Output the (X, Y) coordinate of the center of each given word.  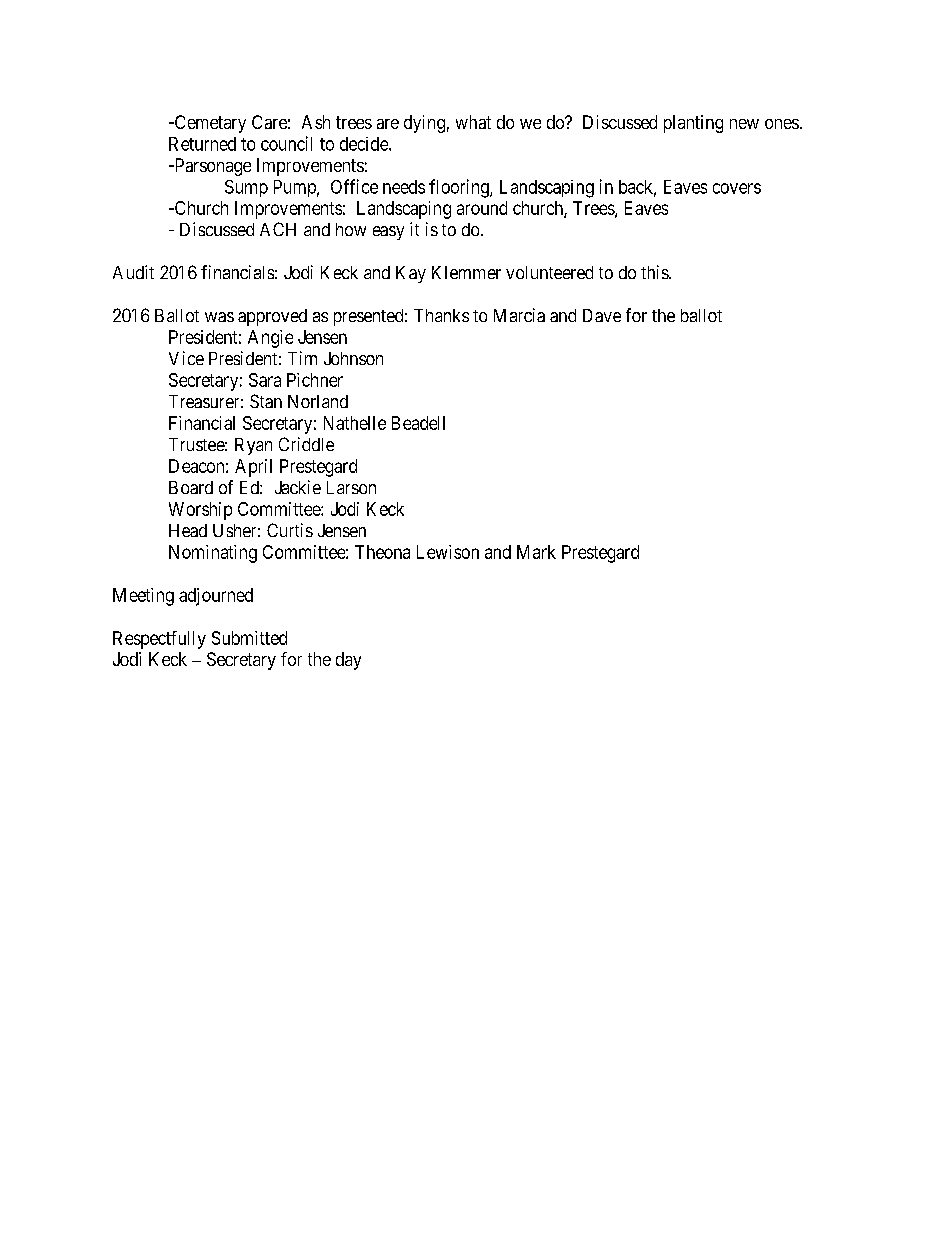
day (348, 661)
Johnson (353, 358)
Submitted (249, 638)
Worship (200, 511)
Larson (351, 487)
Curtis (290, 530)
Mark (536, 552)
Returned (202, 144)
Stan (266, 401)
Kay (411, 274)
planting (693, 124)
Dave (602, 315)
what (473, 122)
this (655, 272)
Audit (133, 272)
